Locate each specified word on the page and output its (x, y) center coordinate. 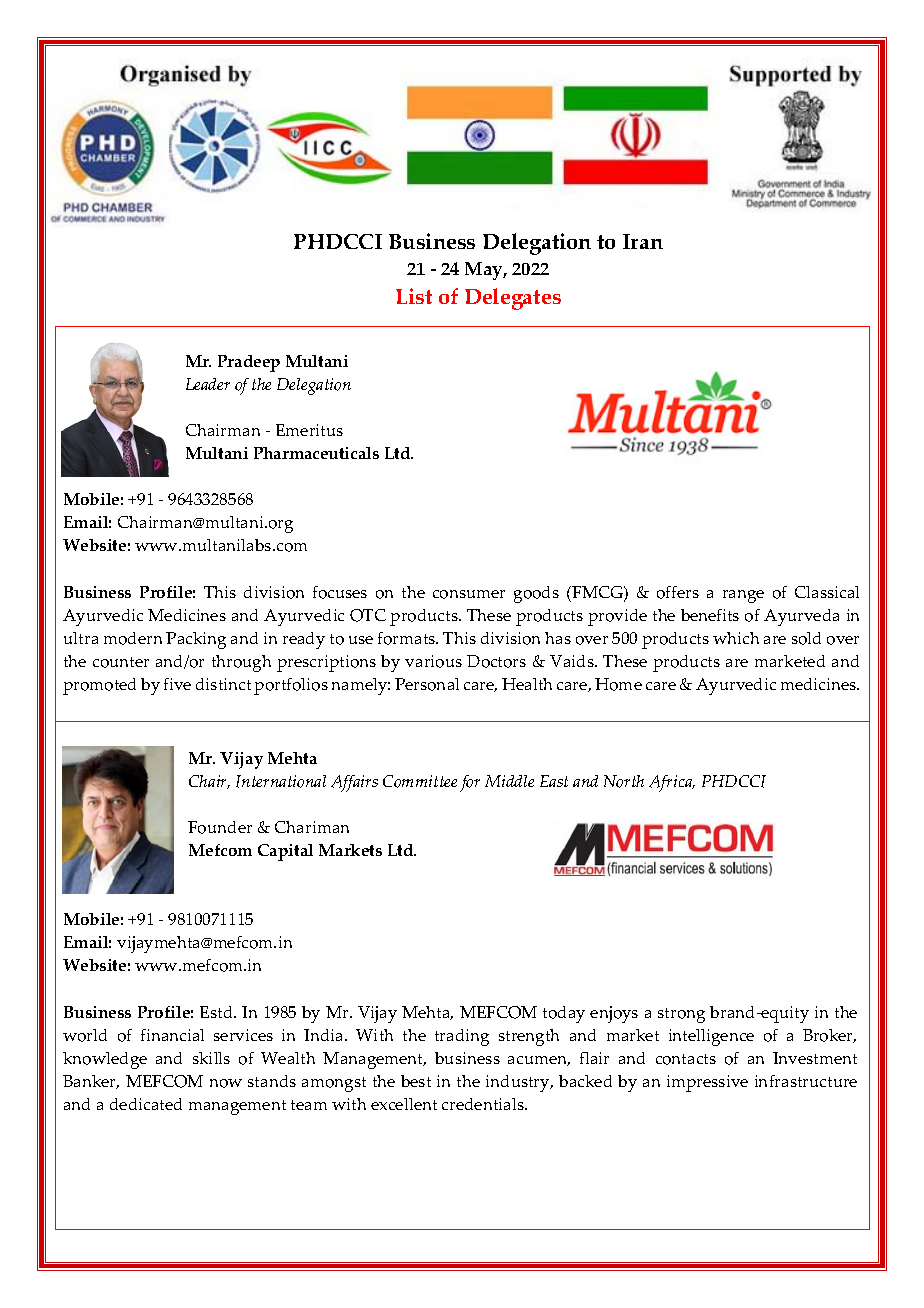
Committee (420, 781)
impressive (707, 1083)
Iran (643, 241)
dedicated (146, 1104)
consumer (469, 594)
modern (133, 638)
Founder (220, 827)
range (743, 596)
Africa (672, 783)
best (416, 1081)
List (414, 296)
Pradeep (249, 363)
